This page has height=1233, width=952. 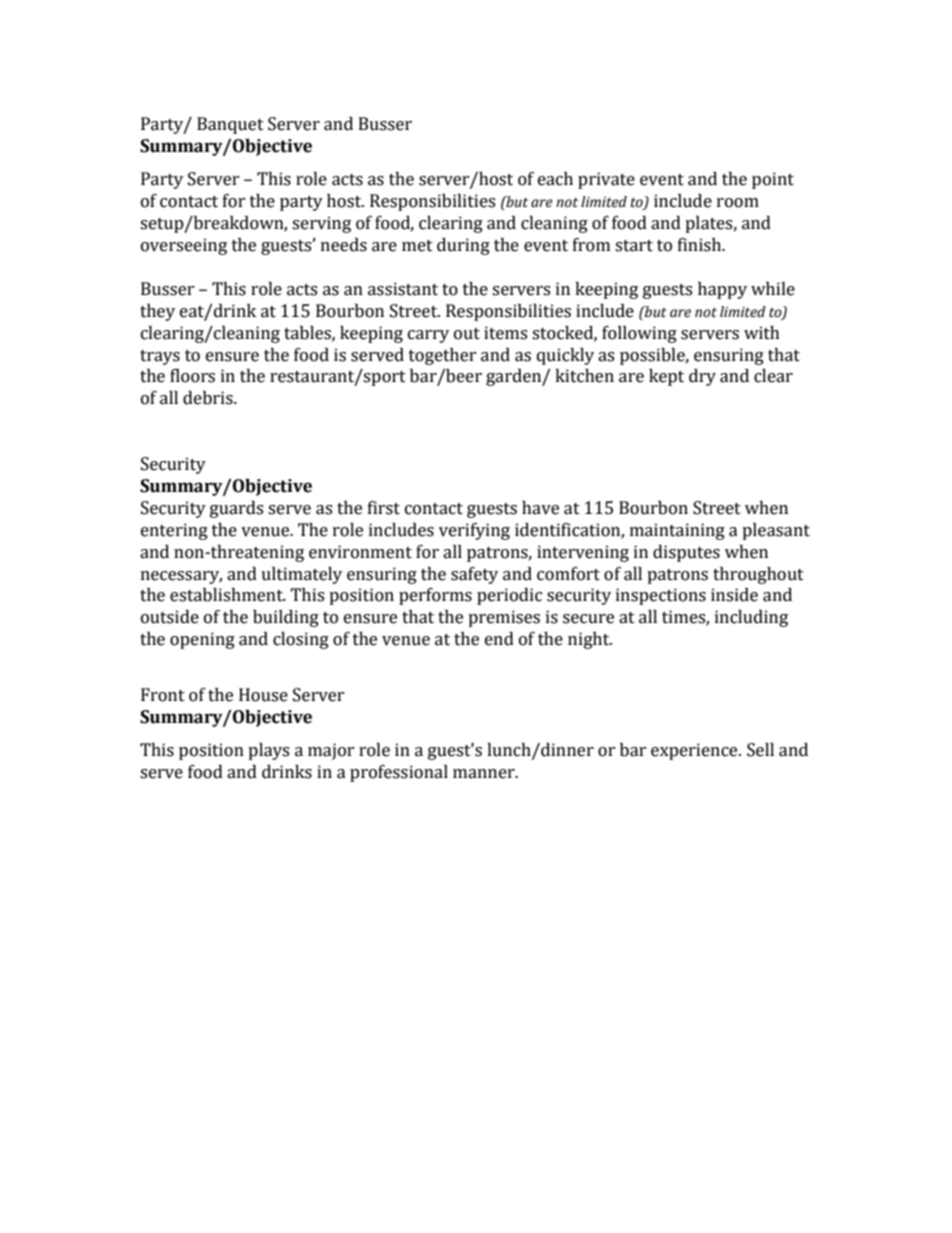 I want to click on dry, so click(x=702, y=377).
